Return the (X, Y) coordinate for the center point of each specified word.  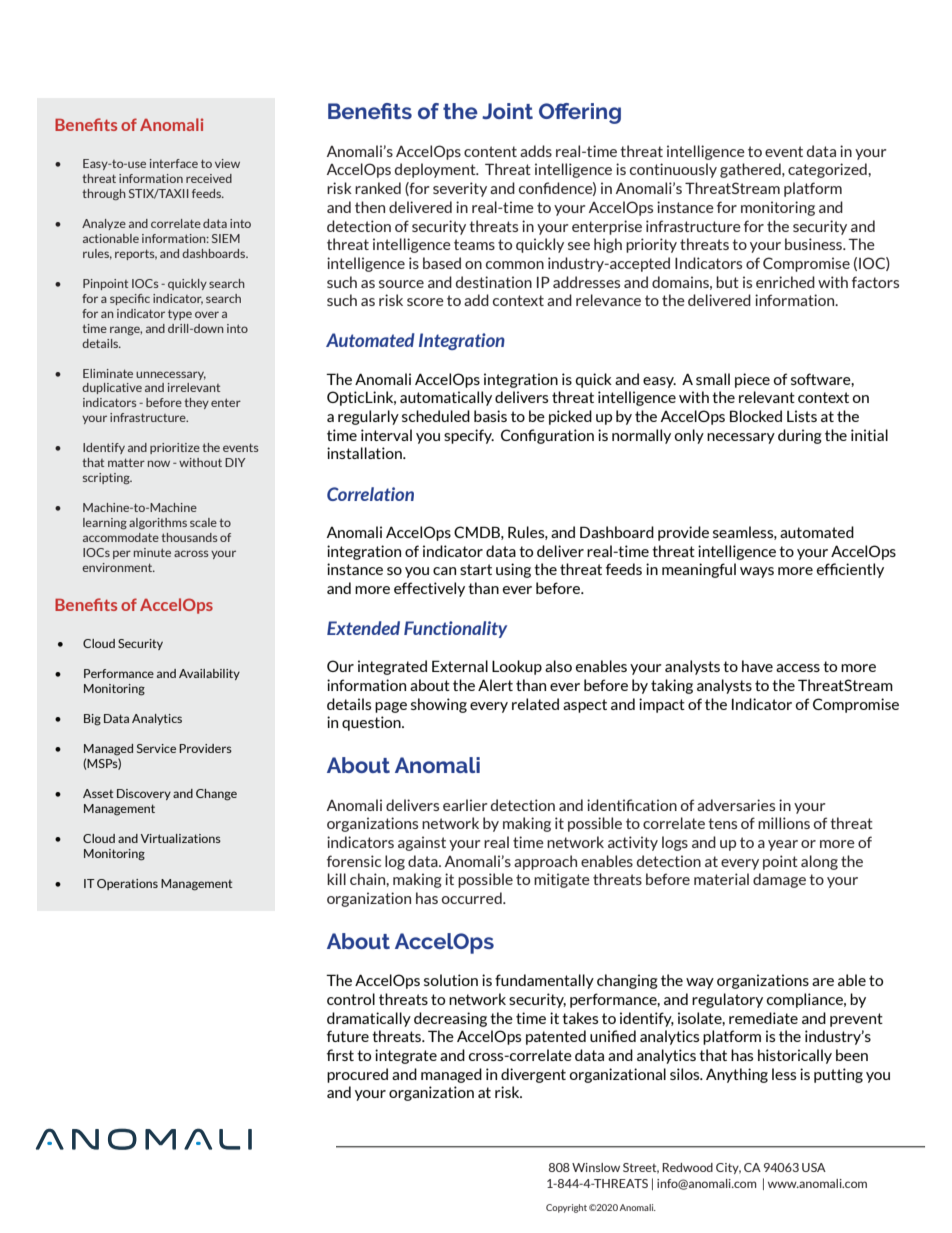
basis (490, 416)
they (196, 403)
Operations (127, 884)
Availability (209, 674)
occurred (473, 898)
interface (174, 163)
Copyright (566, 1208)
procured (357, 1075)
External (460, 666)
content (490, 151)
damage (779, 880)
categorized (828, 170)
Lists (802, 416)
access (798, 668)
